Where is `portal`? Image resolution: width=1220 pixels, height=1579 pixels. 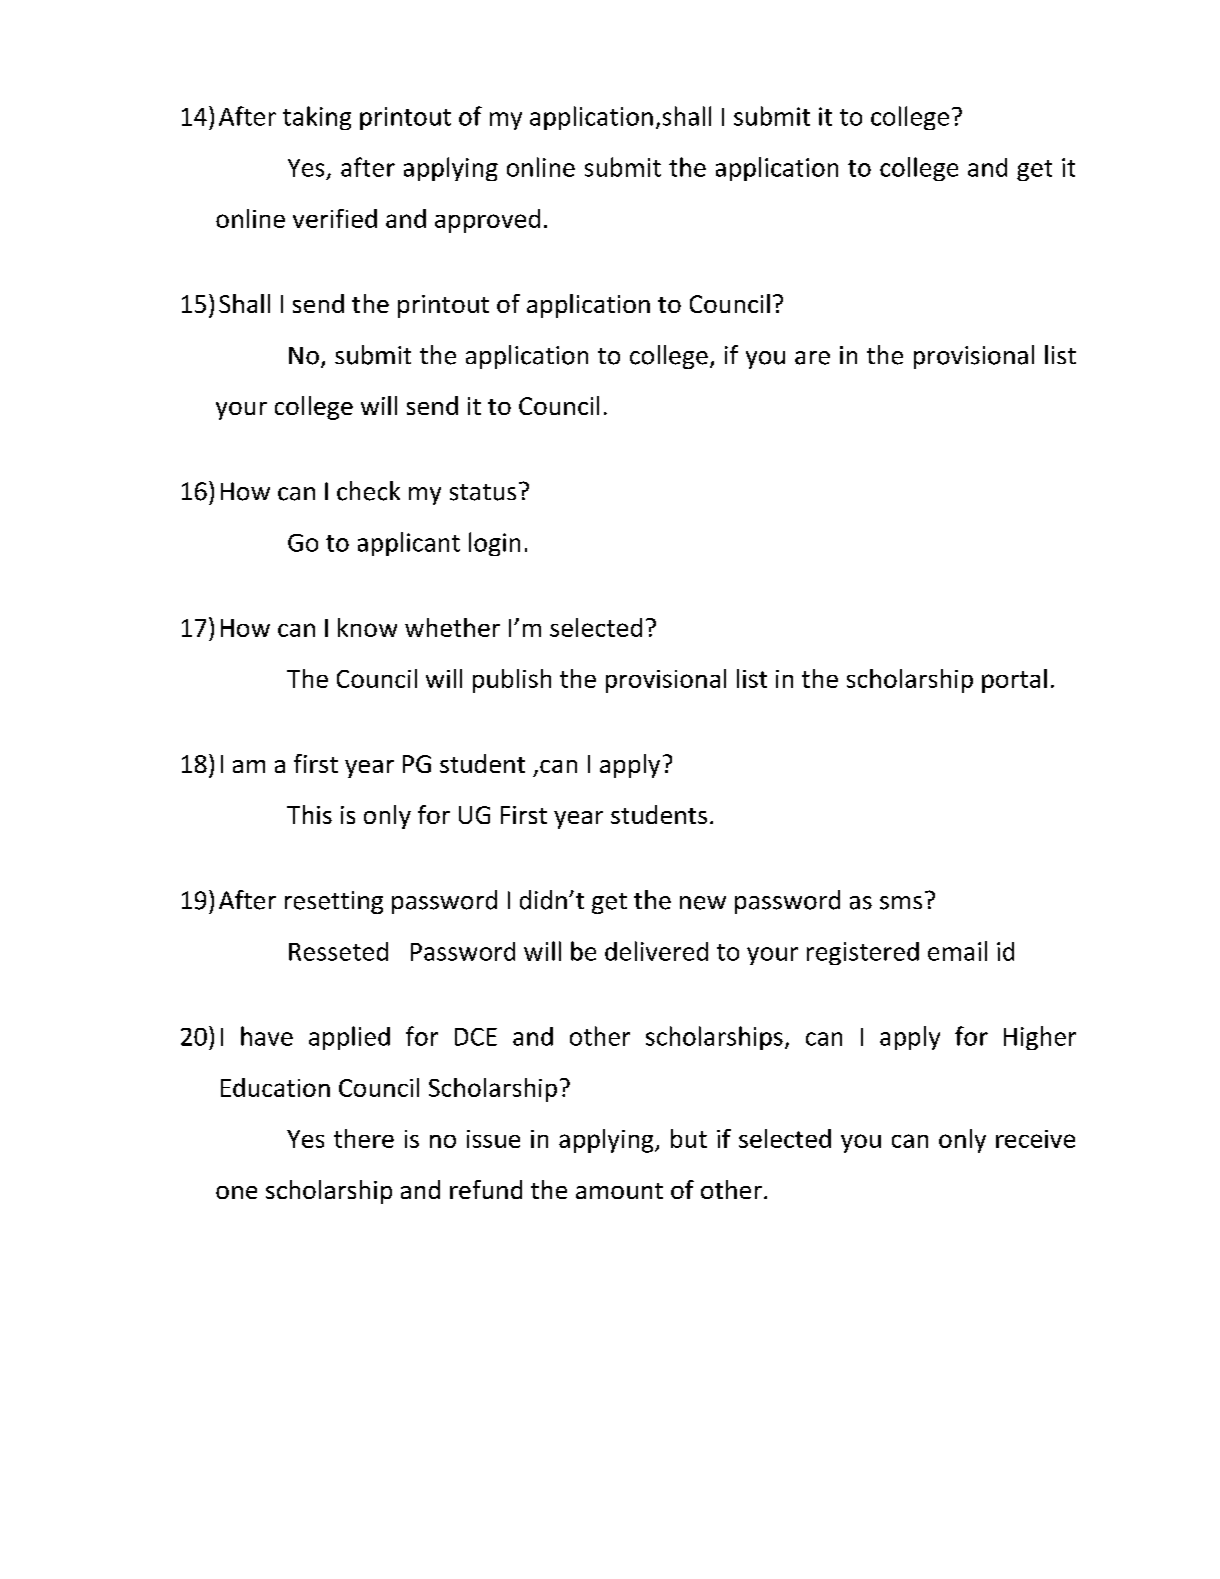
portal is located at coordinates (1014, 681).
